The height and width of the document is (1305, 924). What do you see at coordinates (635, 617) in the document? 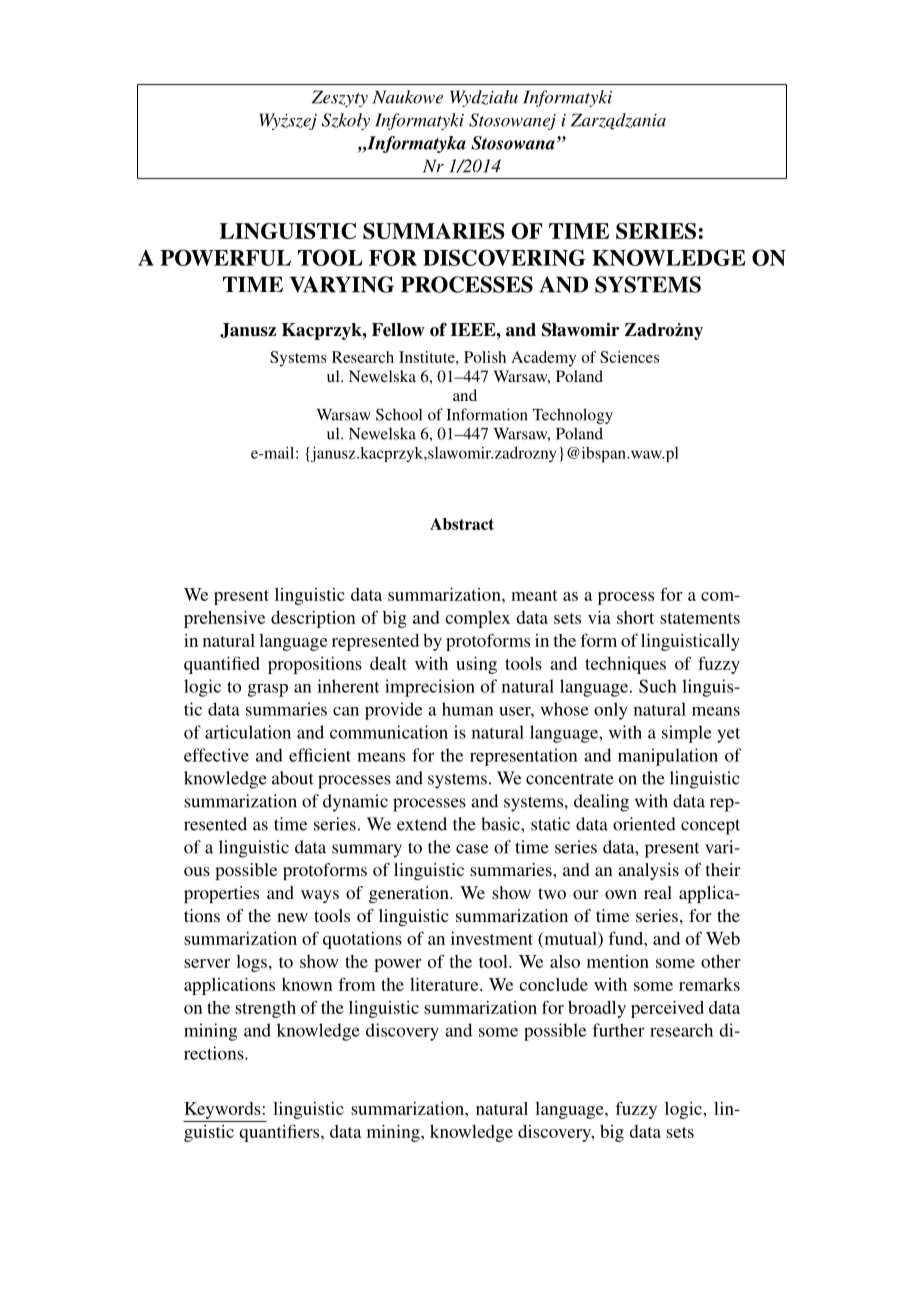
I see `short` at bounding box center [635, 617].
